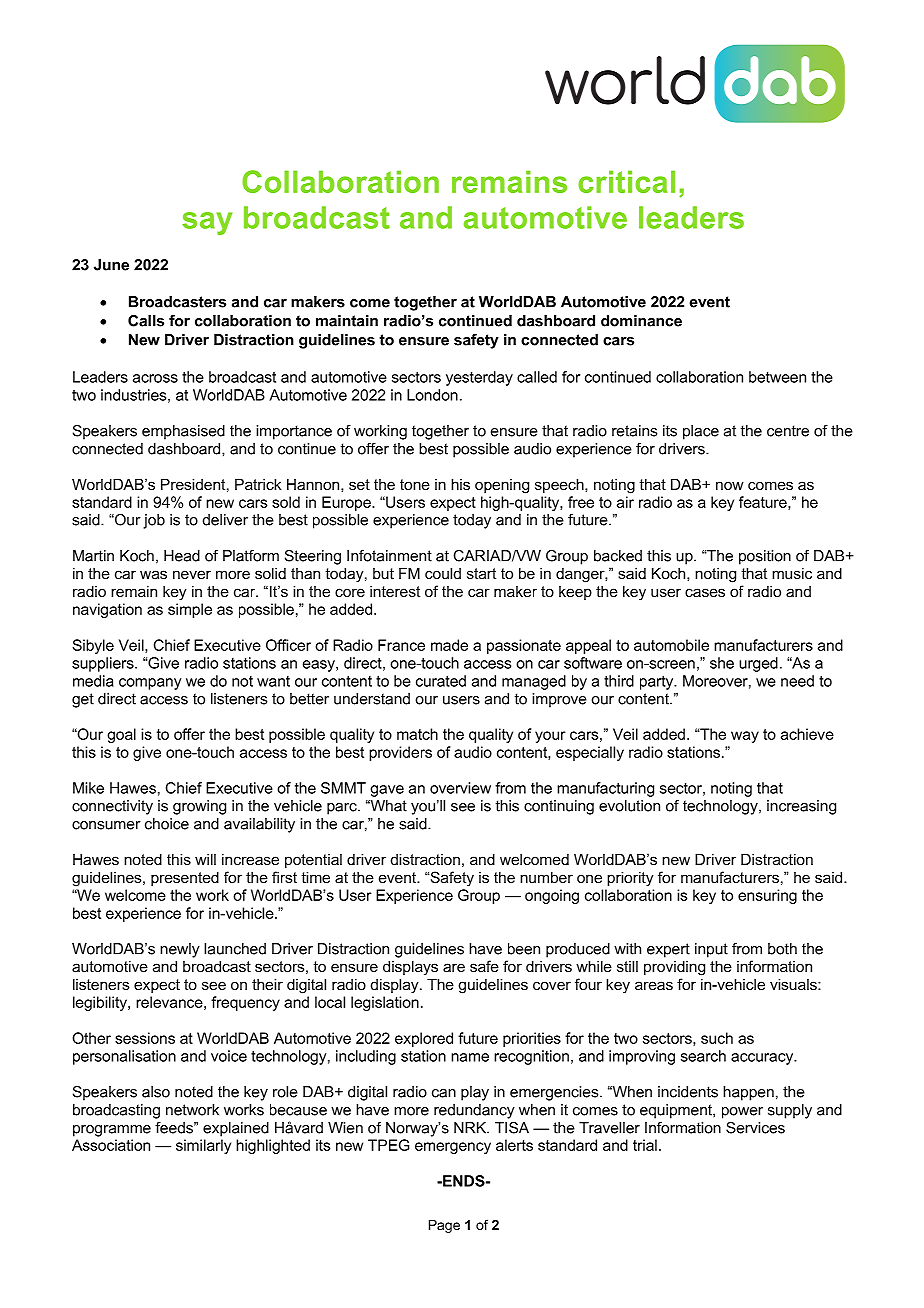  Describe the element at coordinates (801, 807) in the screenshot. I see `increasing` at that location.
